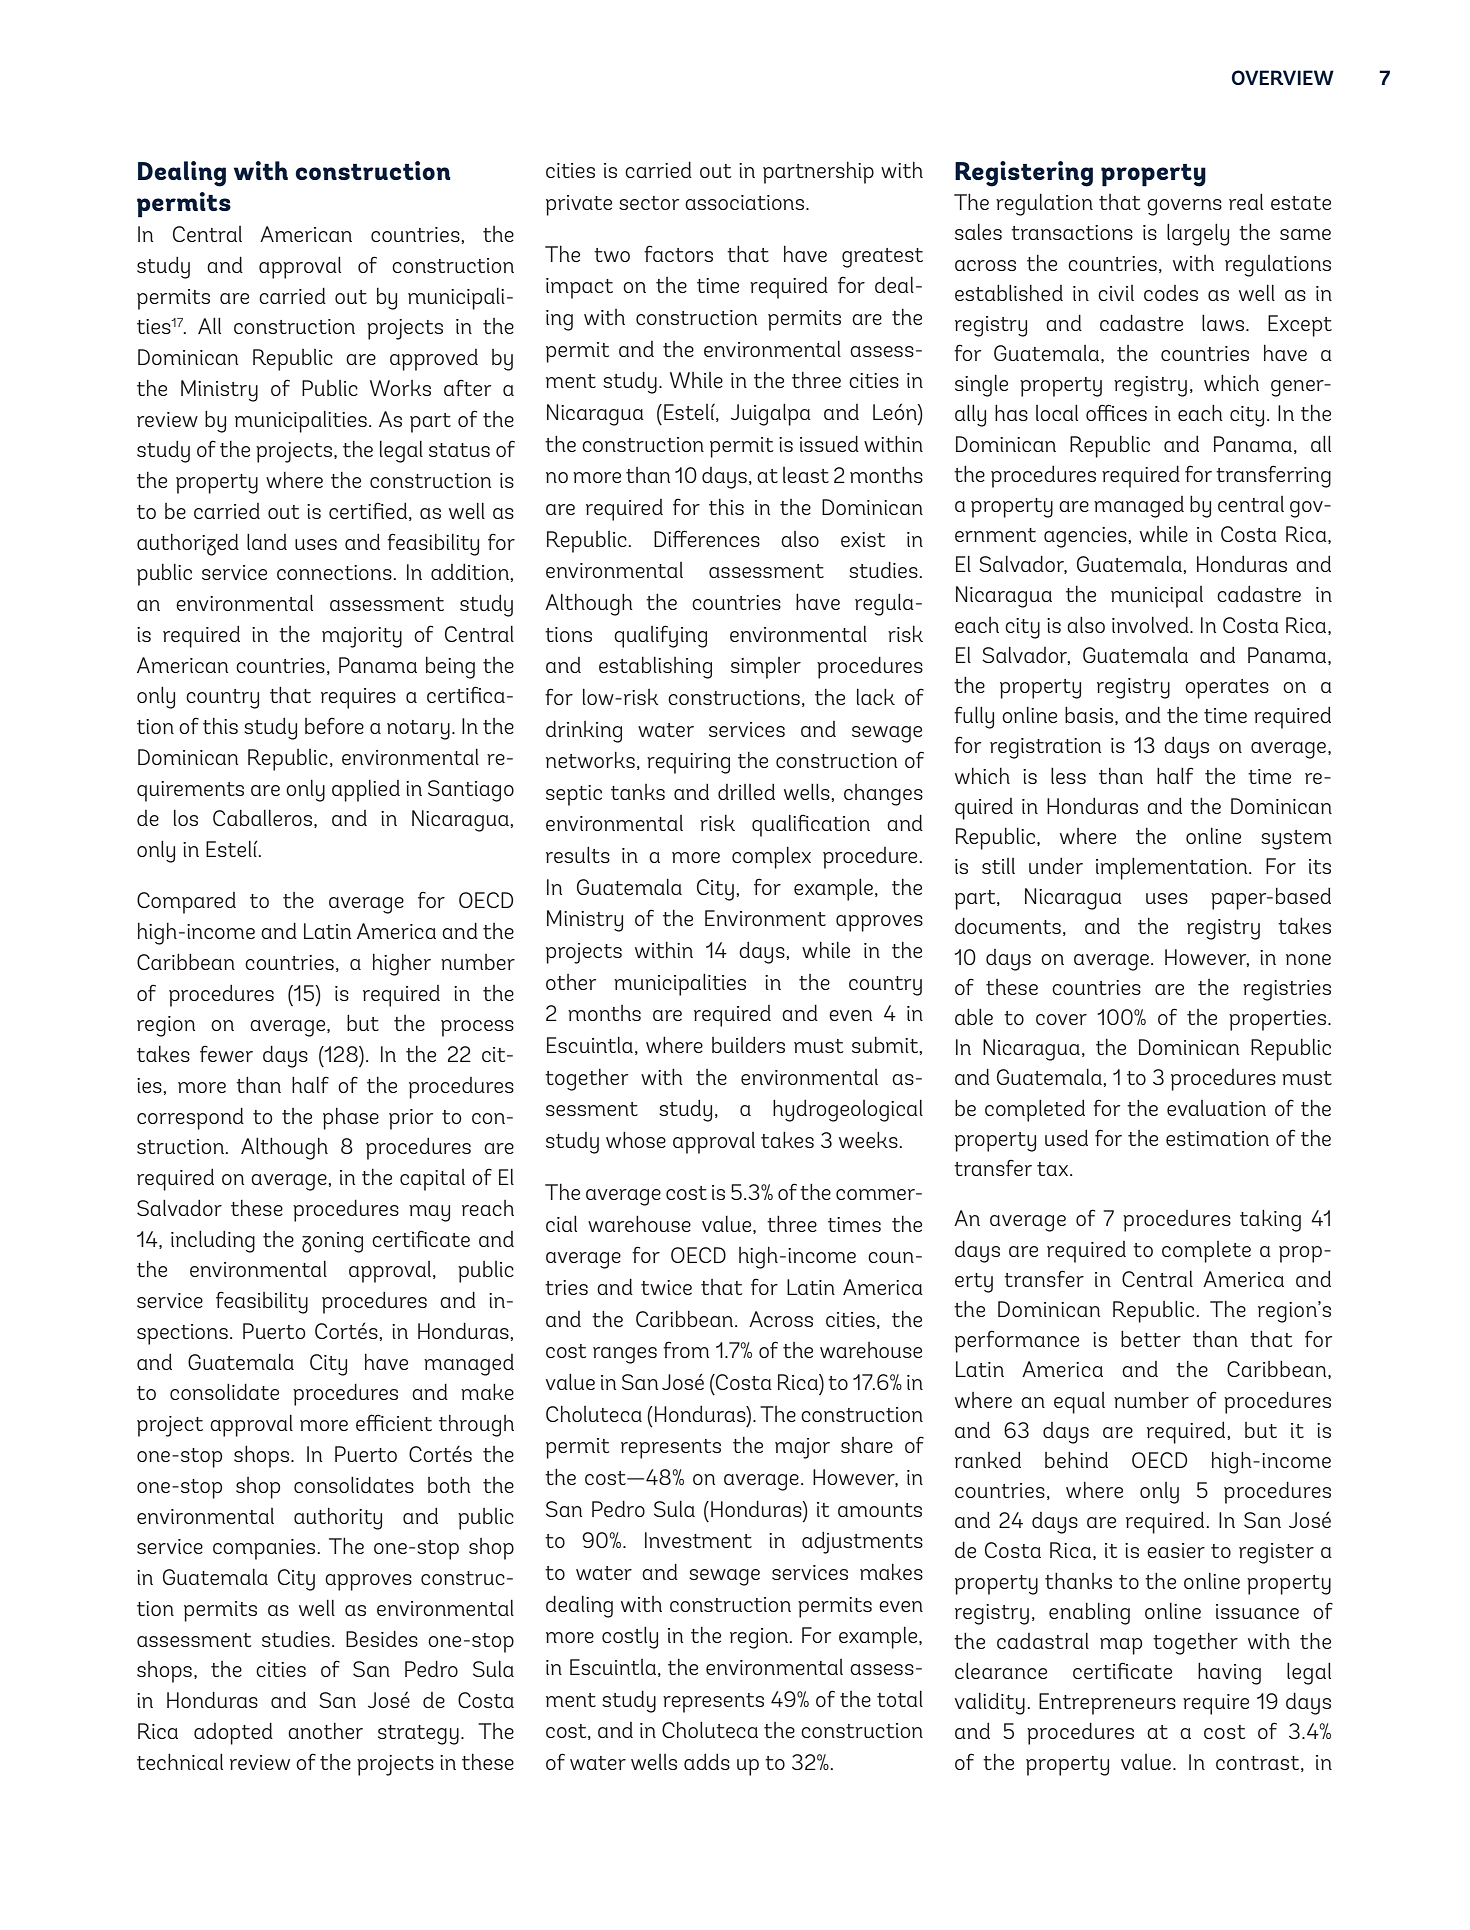 The width and height of the screenshot is (1470, 1930). What do you see at coordinates (649, 203) in the screenshot?
I see `sector` at bounding box center [649, 203].
